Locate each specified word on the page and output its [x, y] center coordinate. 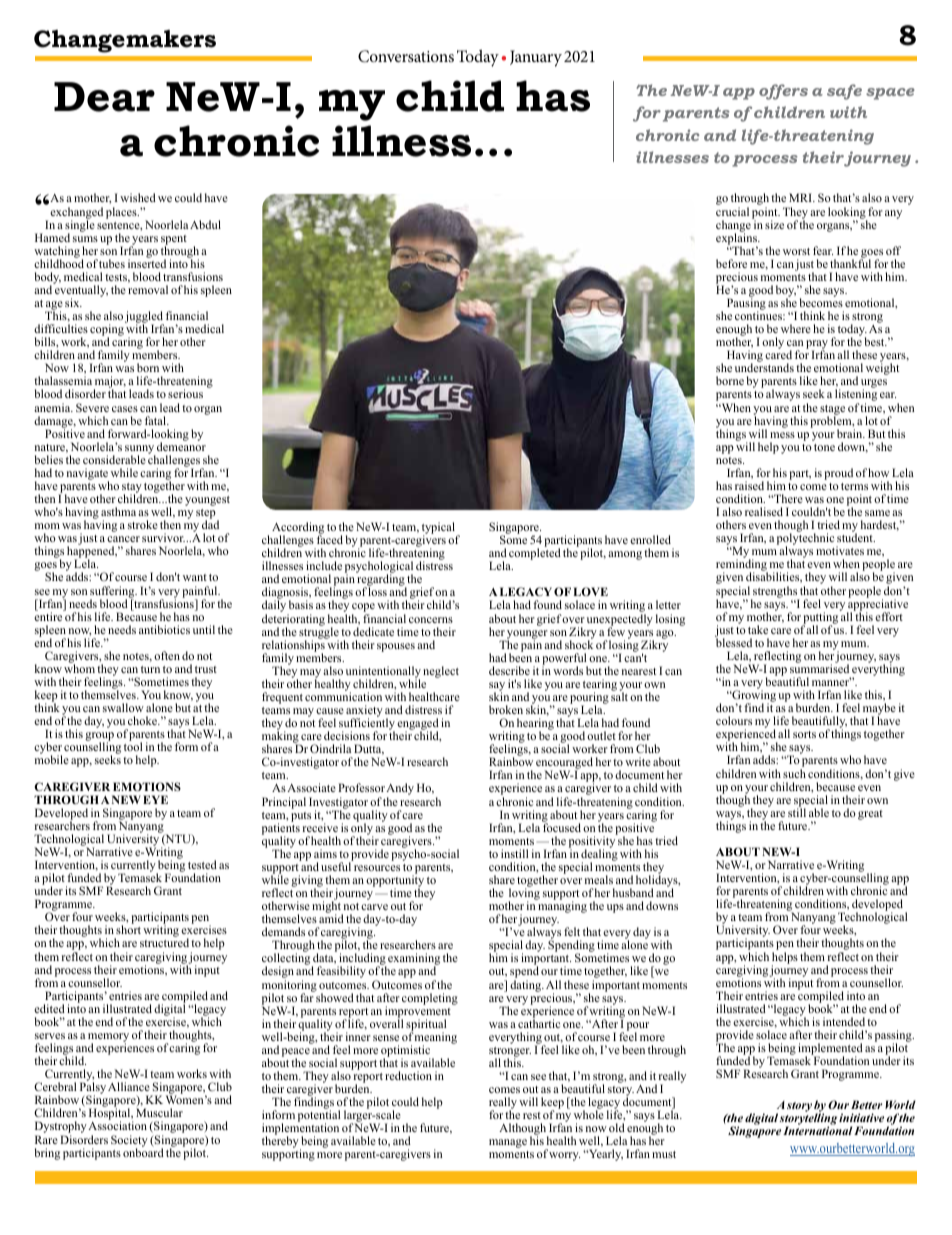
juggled [144, 318]
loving [524, 894]
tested [202, 864]
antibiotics [164, 629]
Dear [104, 97]
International [817, 1130]
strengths [775, 593]
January [536, 58]
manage [508, 1143]
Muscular [159, 1112]
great [870, 815]
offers [783, 92]
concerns [431, 620]
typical [440, 529]
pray [817, 346]
